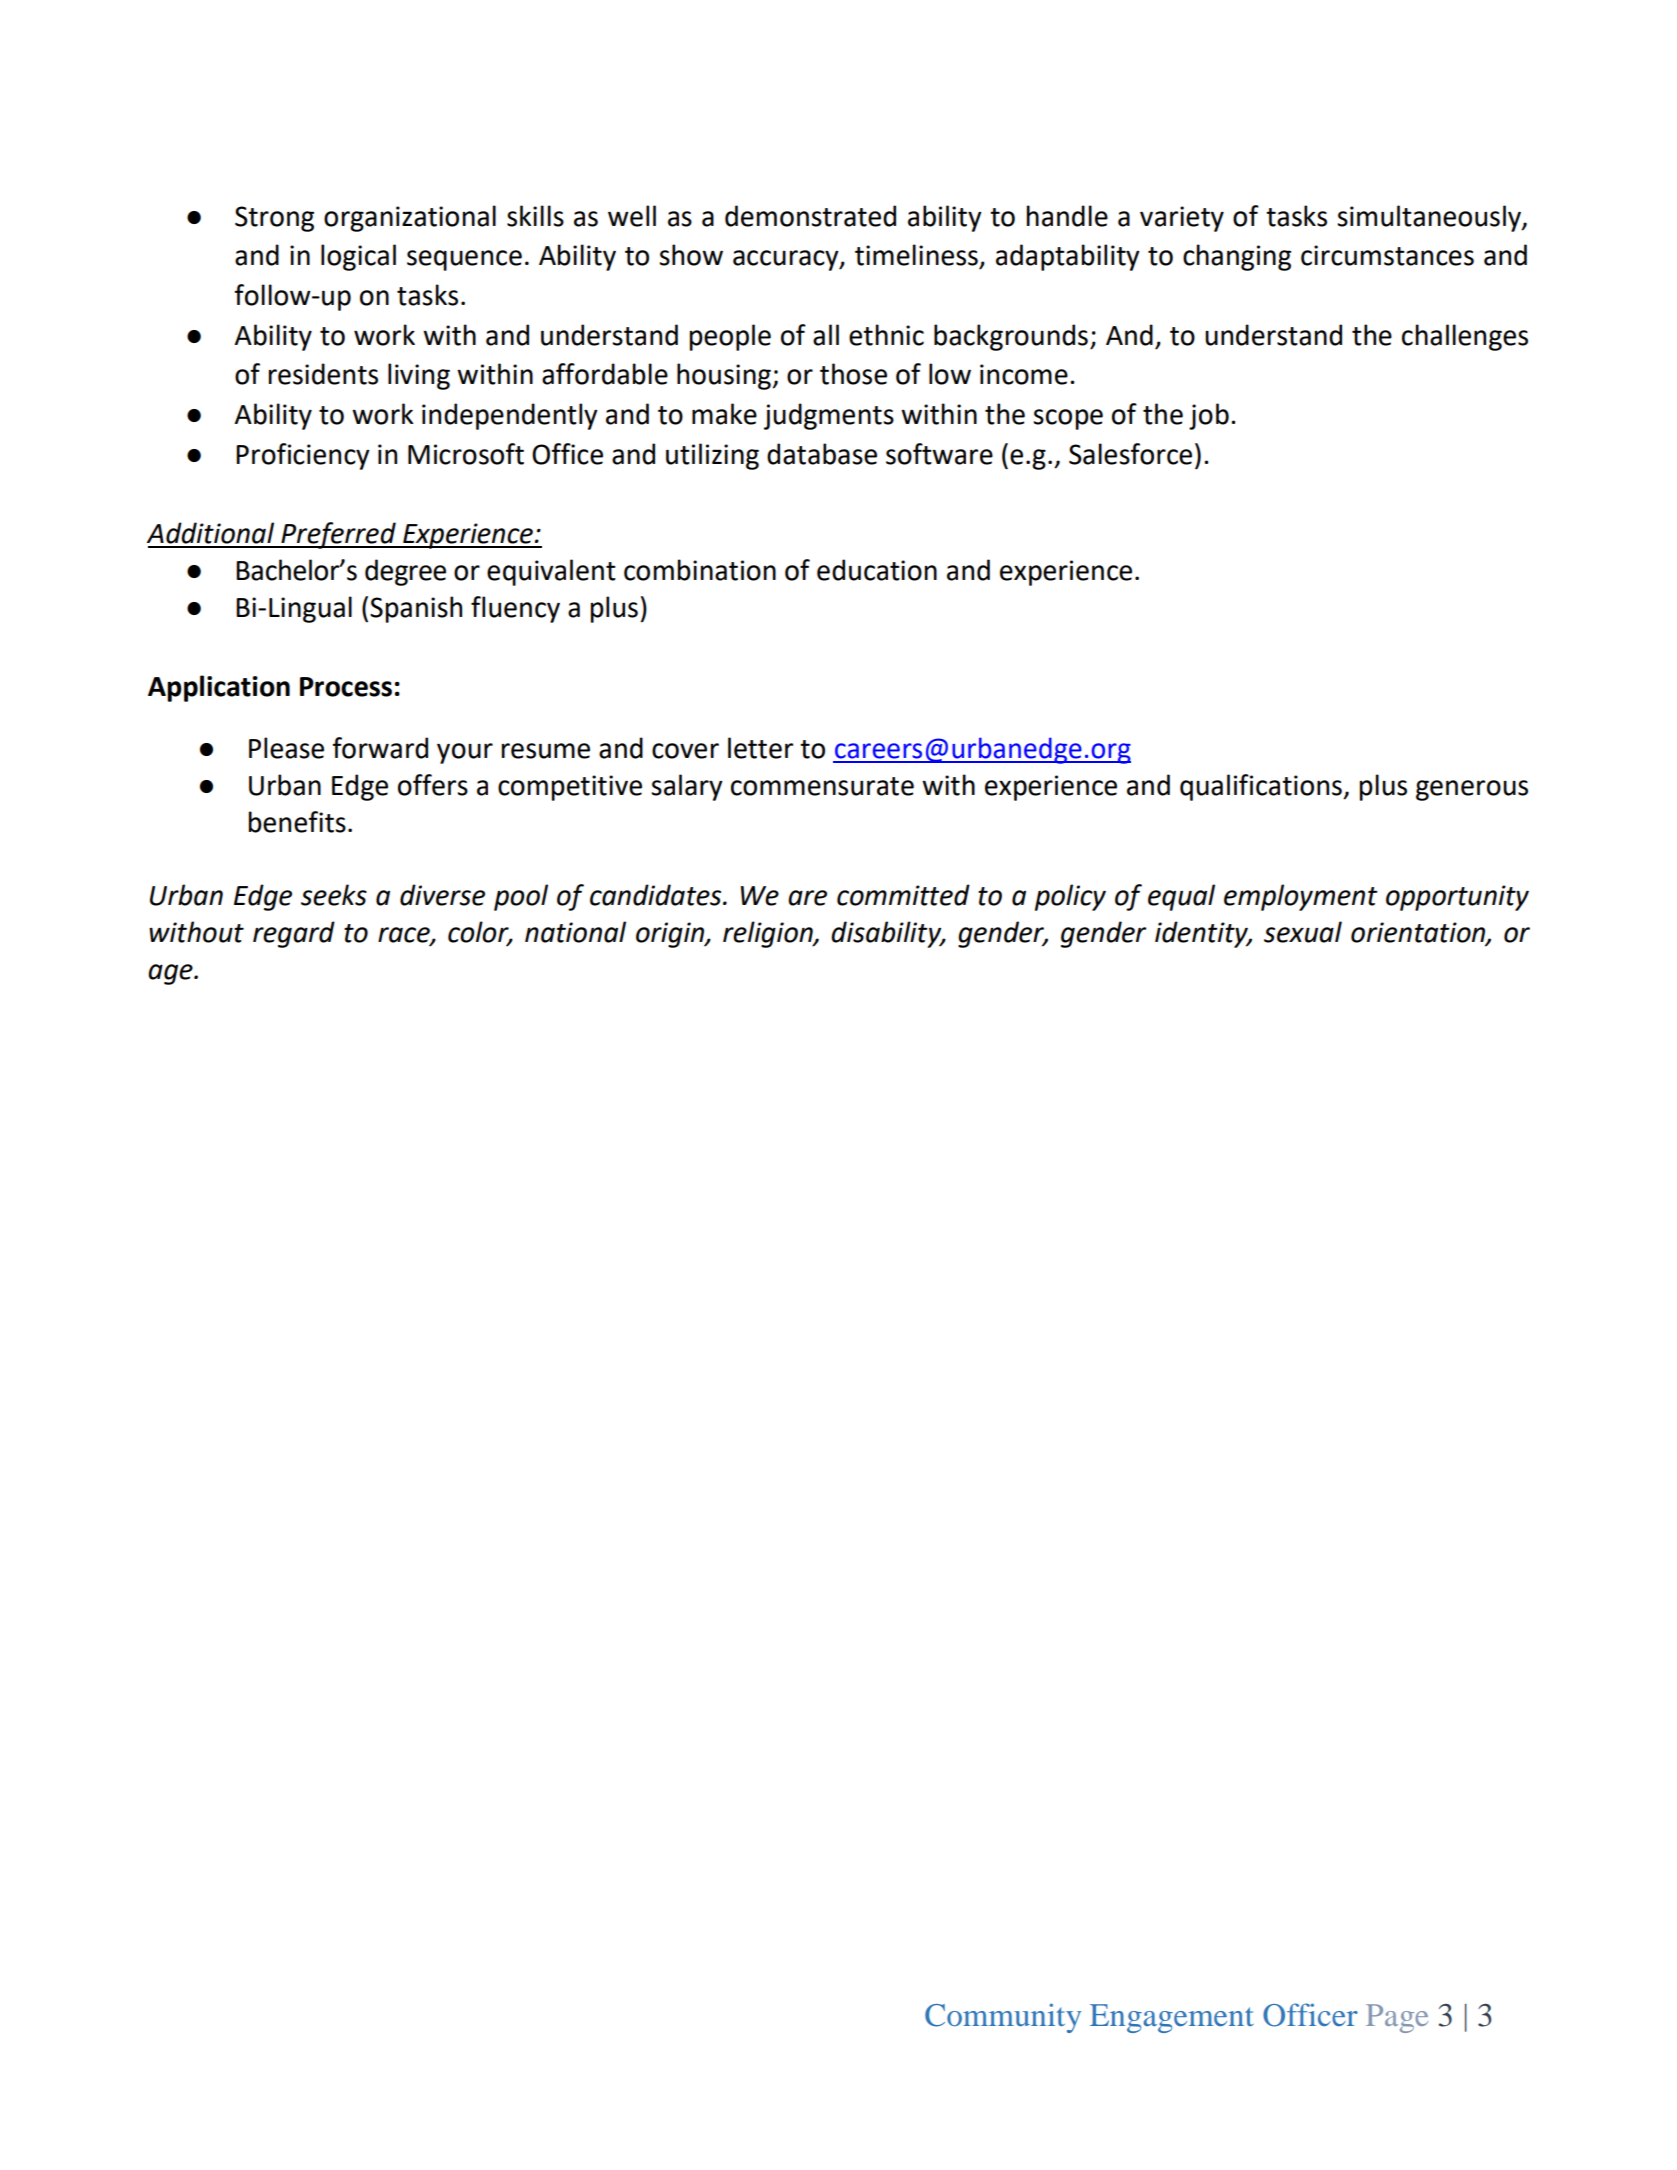 Image resolution: width=1677 pixels, height=2170 pixels. What do you see at coordinates (769, 934) in the page?
I see `religion` at bounding box center [769, 934].
